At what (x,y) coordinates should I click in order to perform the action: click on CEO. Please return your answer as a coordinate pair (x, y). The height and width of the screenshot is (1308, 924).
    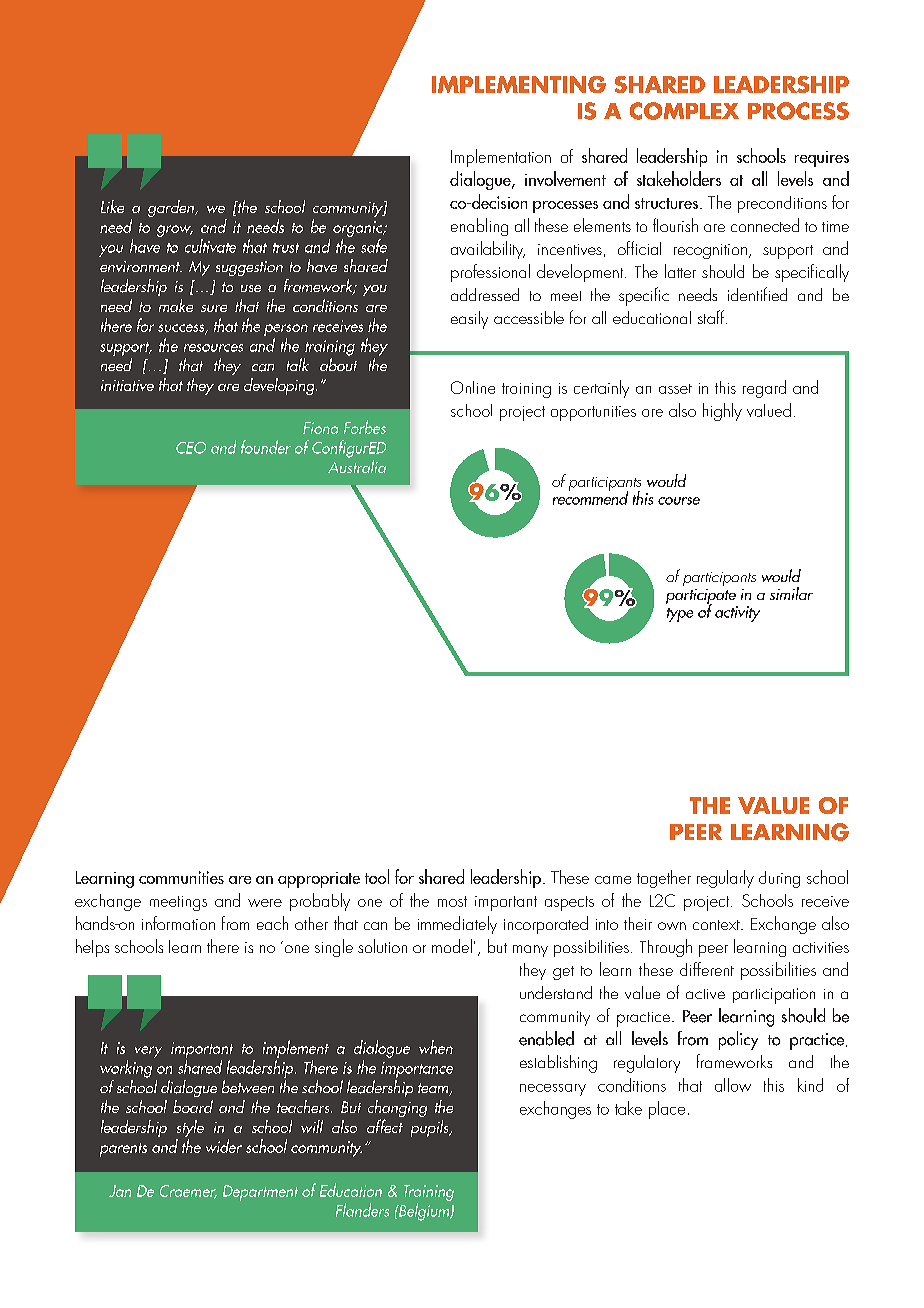
    Looking at the image, I should click on (191, 448).
